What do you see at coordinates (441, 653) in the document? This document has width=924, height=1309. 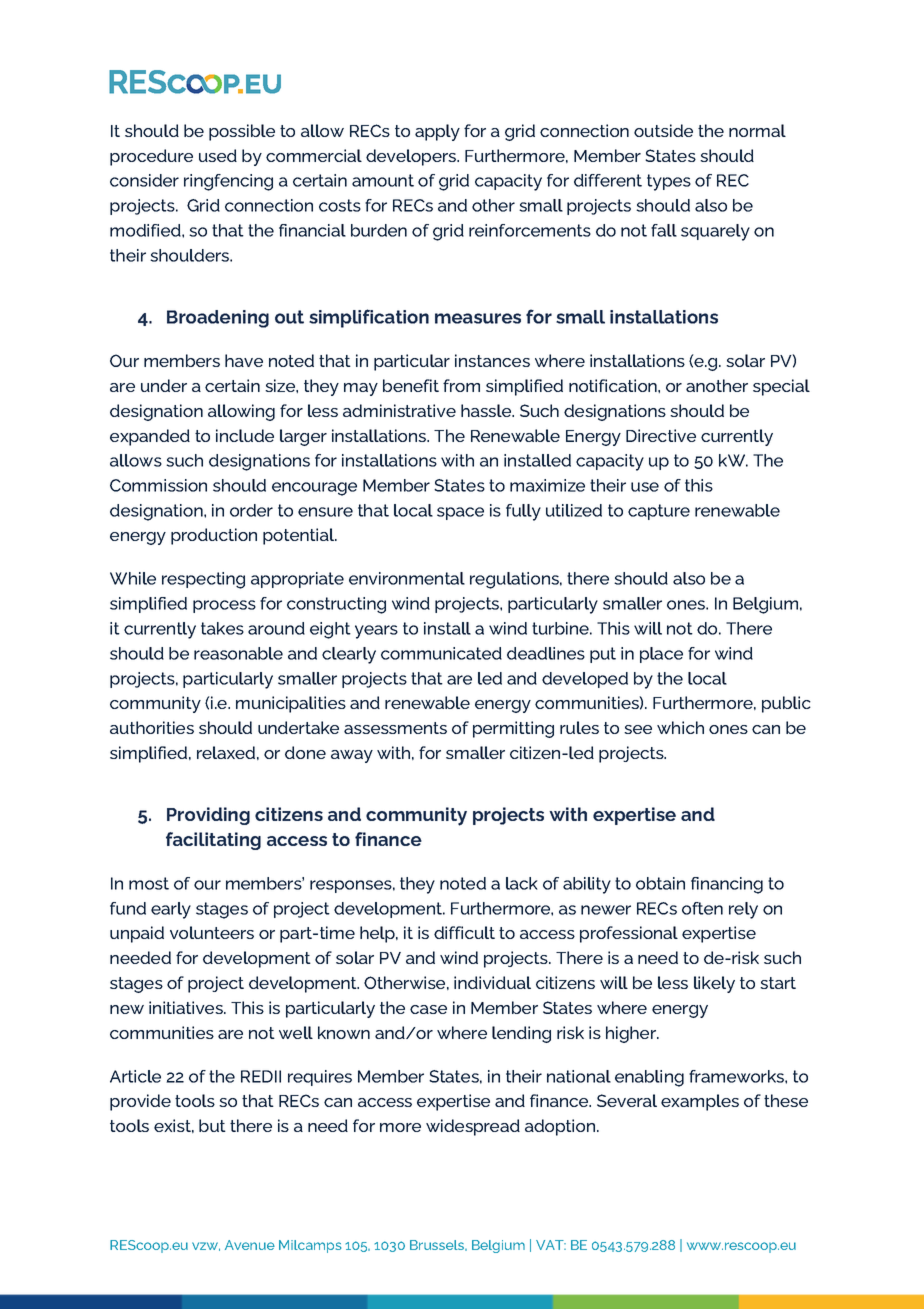 I see `communicated` at bounding box center [441, 653].
